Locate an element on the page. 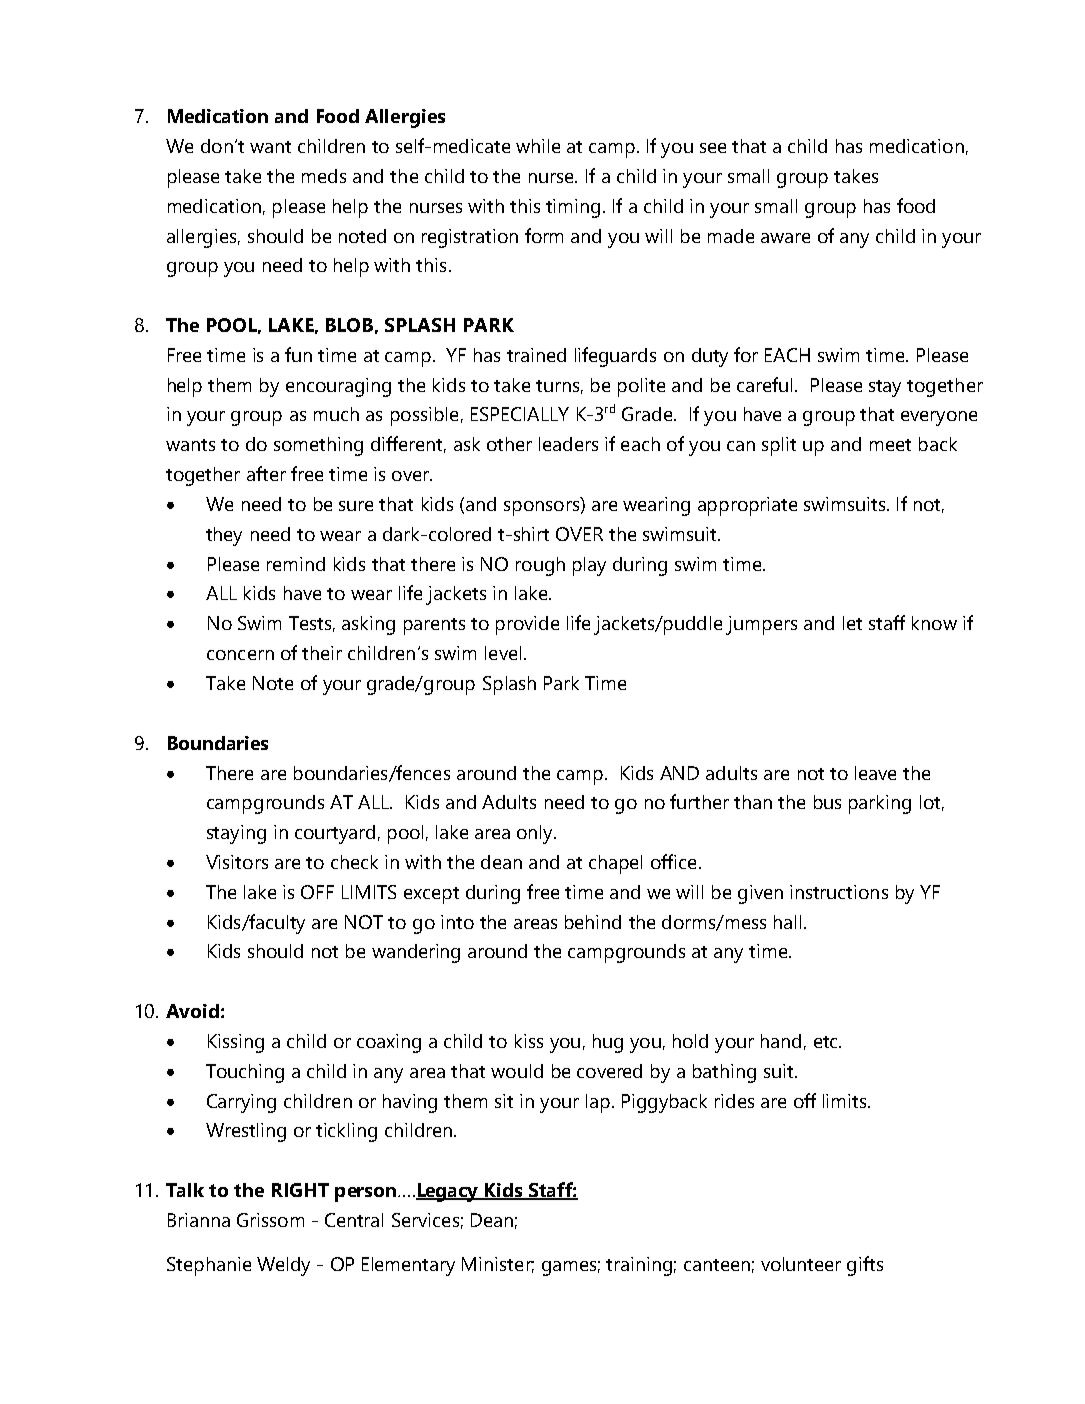 The image size is (1085, 1404). concern is located at coordinates (240, 655).
